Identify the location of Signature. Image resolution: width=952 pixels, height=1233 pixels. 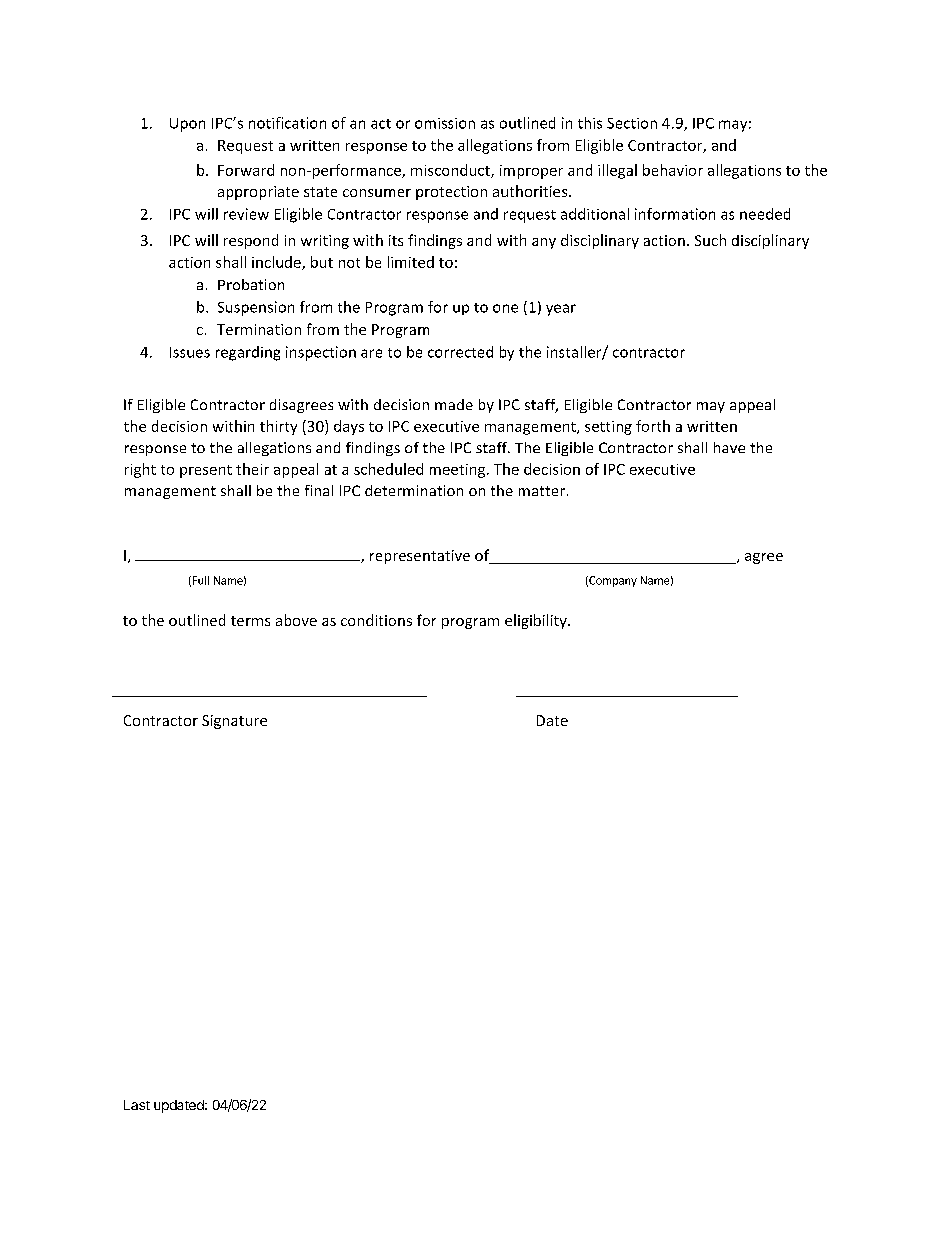
(234, 722).
